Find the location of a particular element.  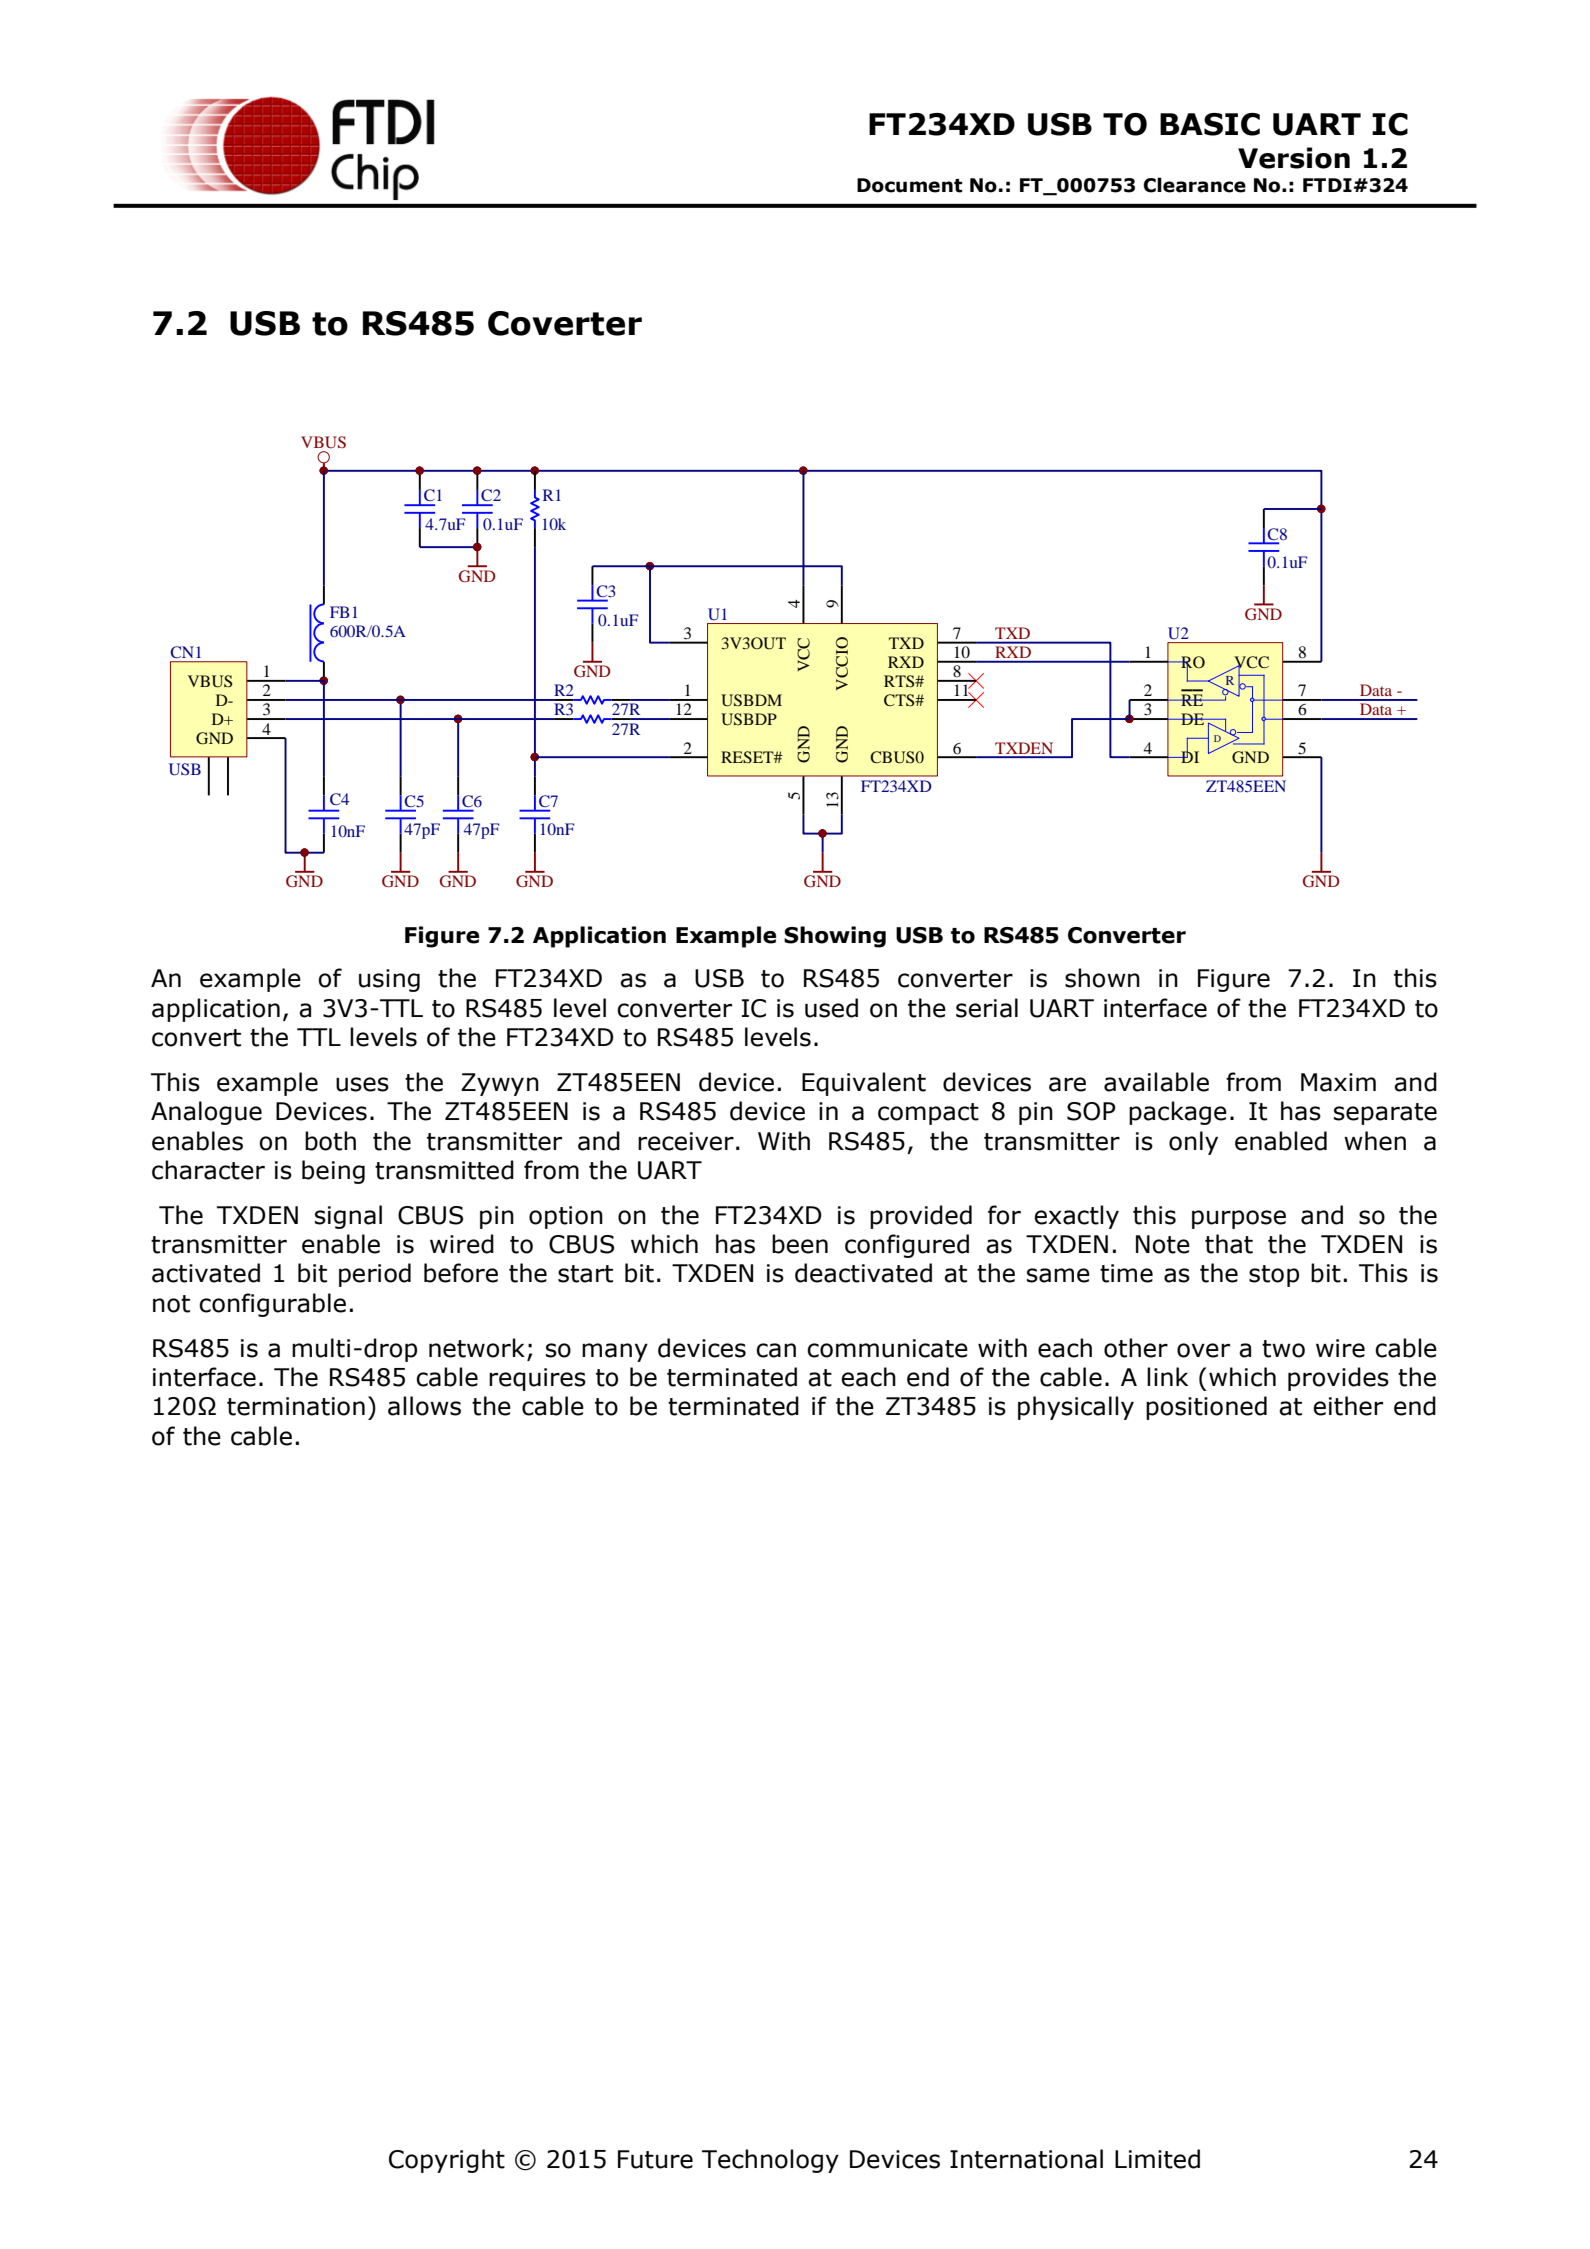

shown is located at coordinates (1102, 978).
